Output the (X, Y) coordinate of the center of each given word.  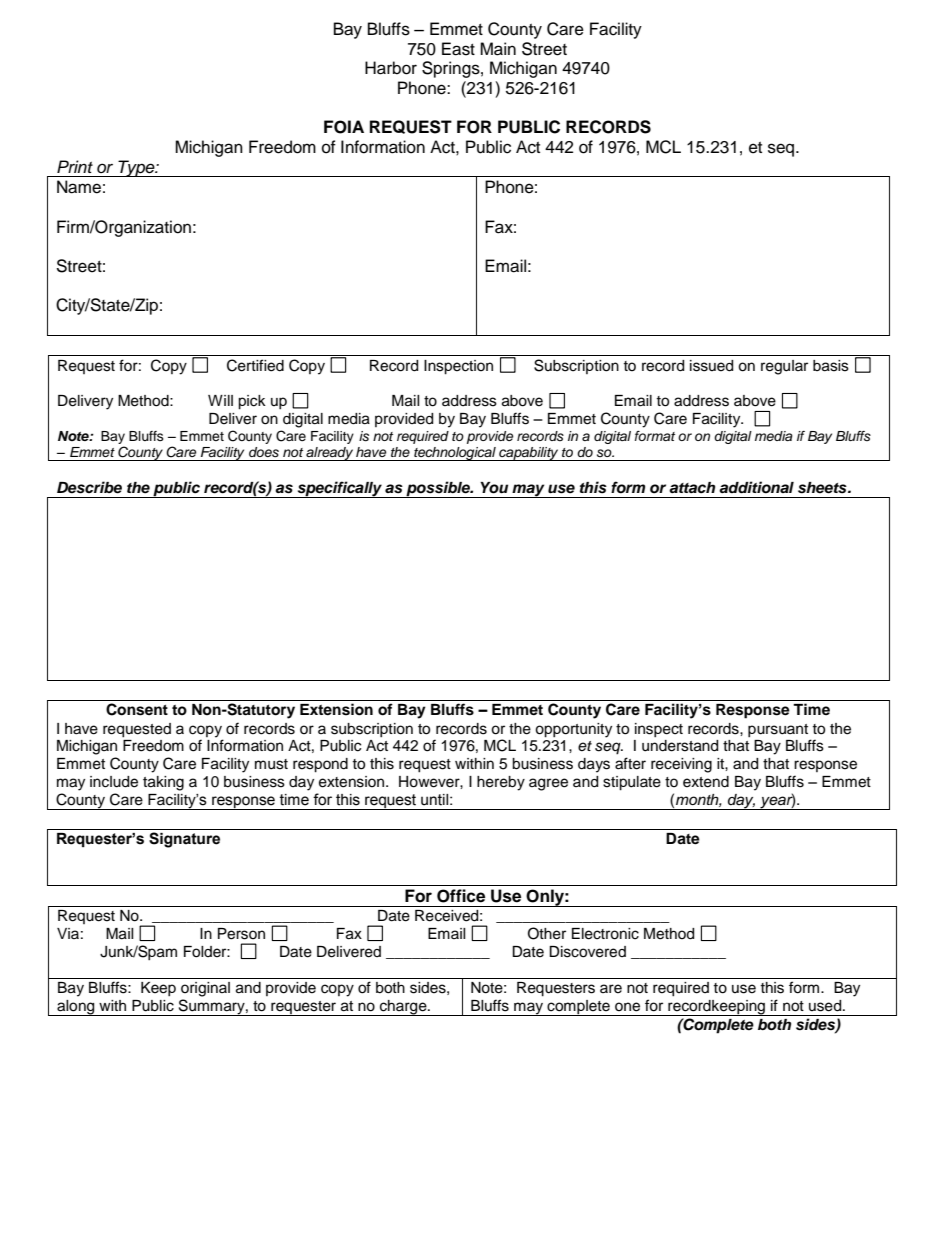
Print (75, 166)
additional (756, 487)
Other (547, 933)
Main (498, 49)
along (76, 1008)
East (458, 49)
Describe (89, 487)
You (494, 488)
